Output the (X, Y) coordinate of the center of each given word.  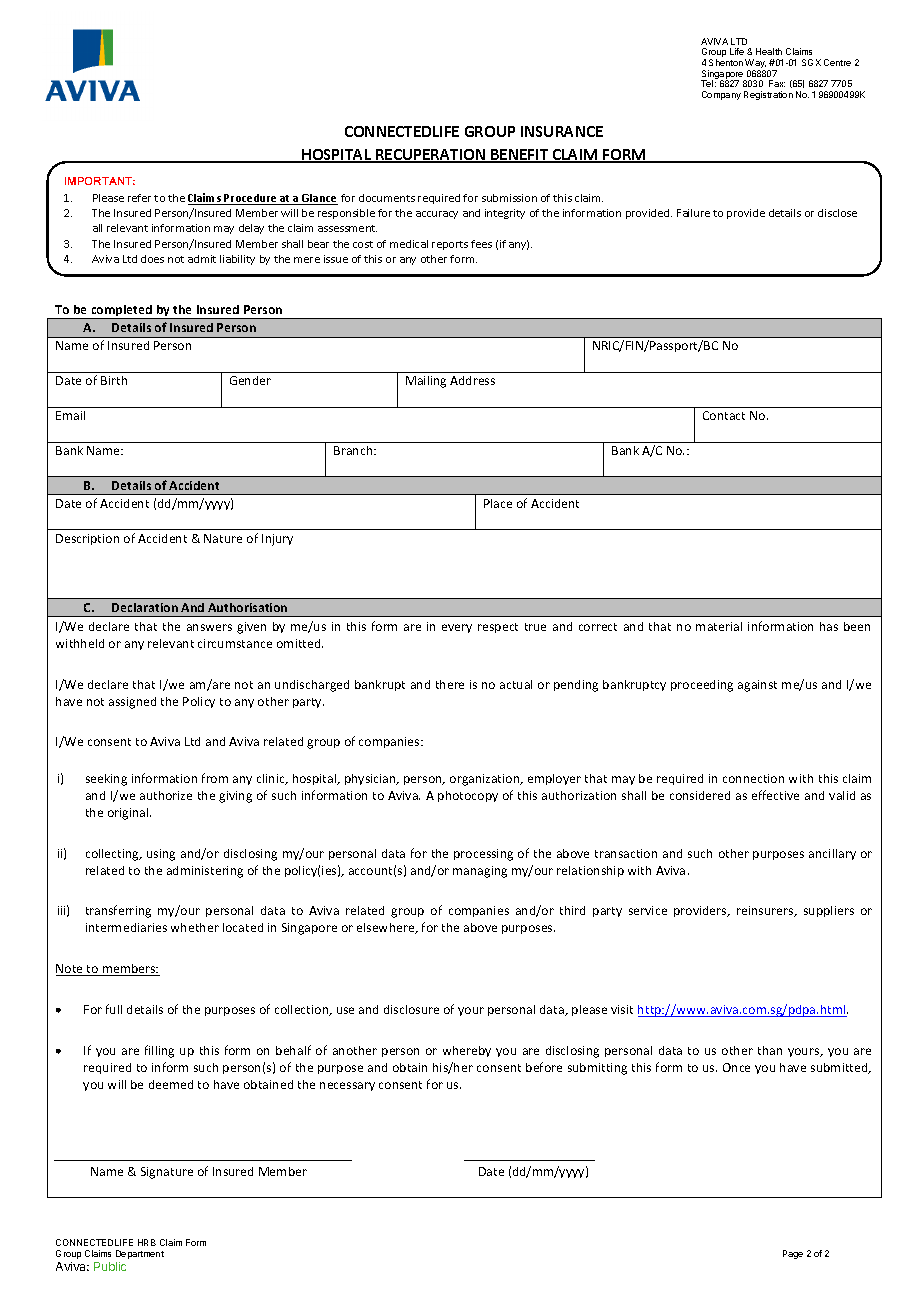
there (450, 684)
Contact (724, 415)
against (757, 686)
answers (209, 627)
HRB (147, 1242)
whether (195, 927)
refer (139, 198)
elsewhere (387, 928)
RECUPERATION (431, 156)
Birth (114, 380)
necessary (347, 1086)
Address (472, 380)
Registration (768, 95)
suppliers (829, 911)
